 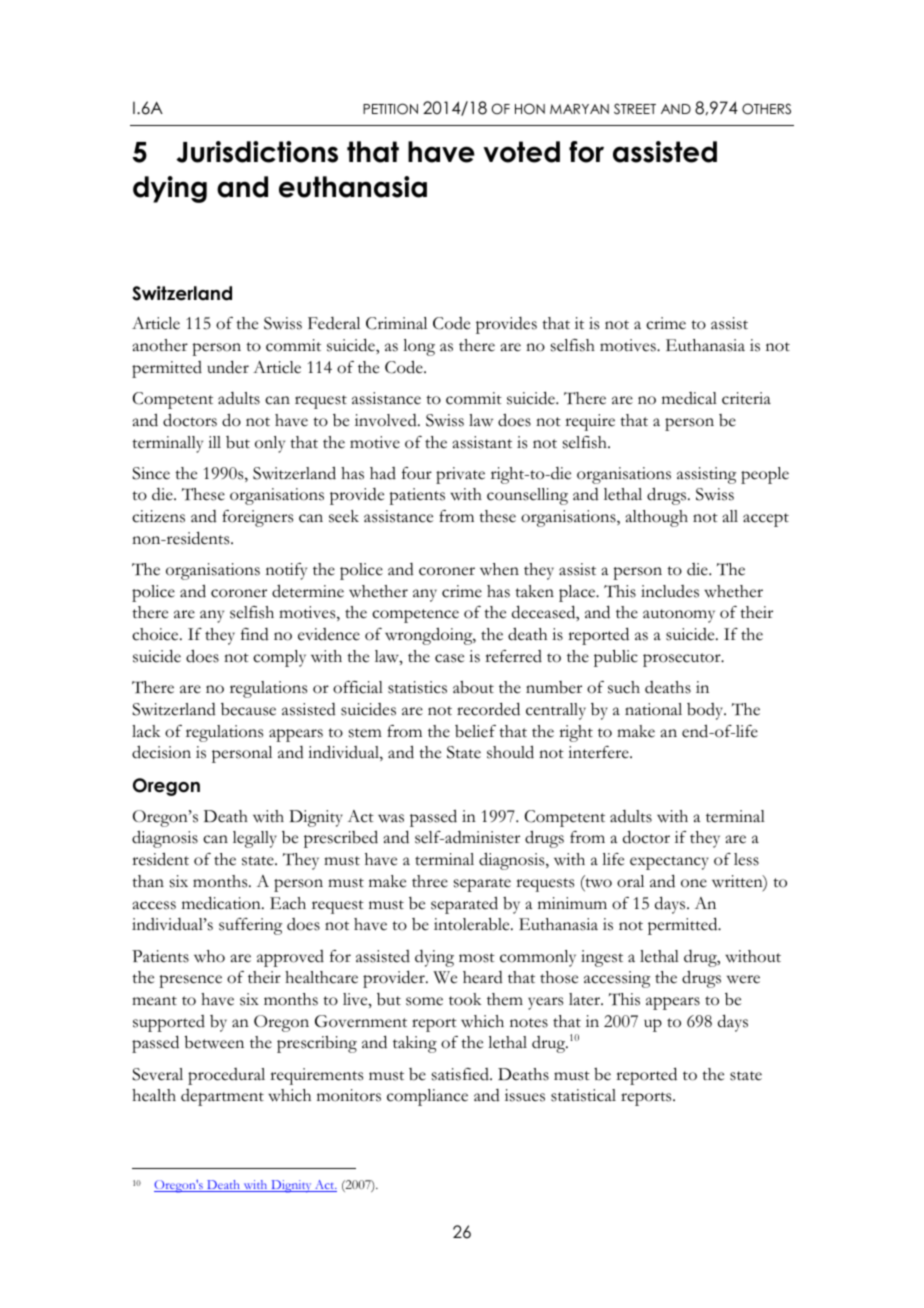 I want to click on procedural, so click(x=226, y=1076).
